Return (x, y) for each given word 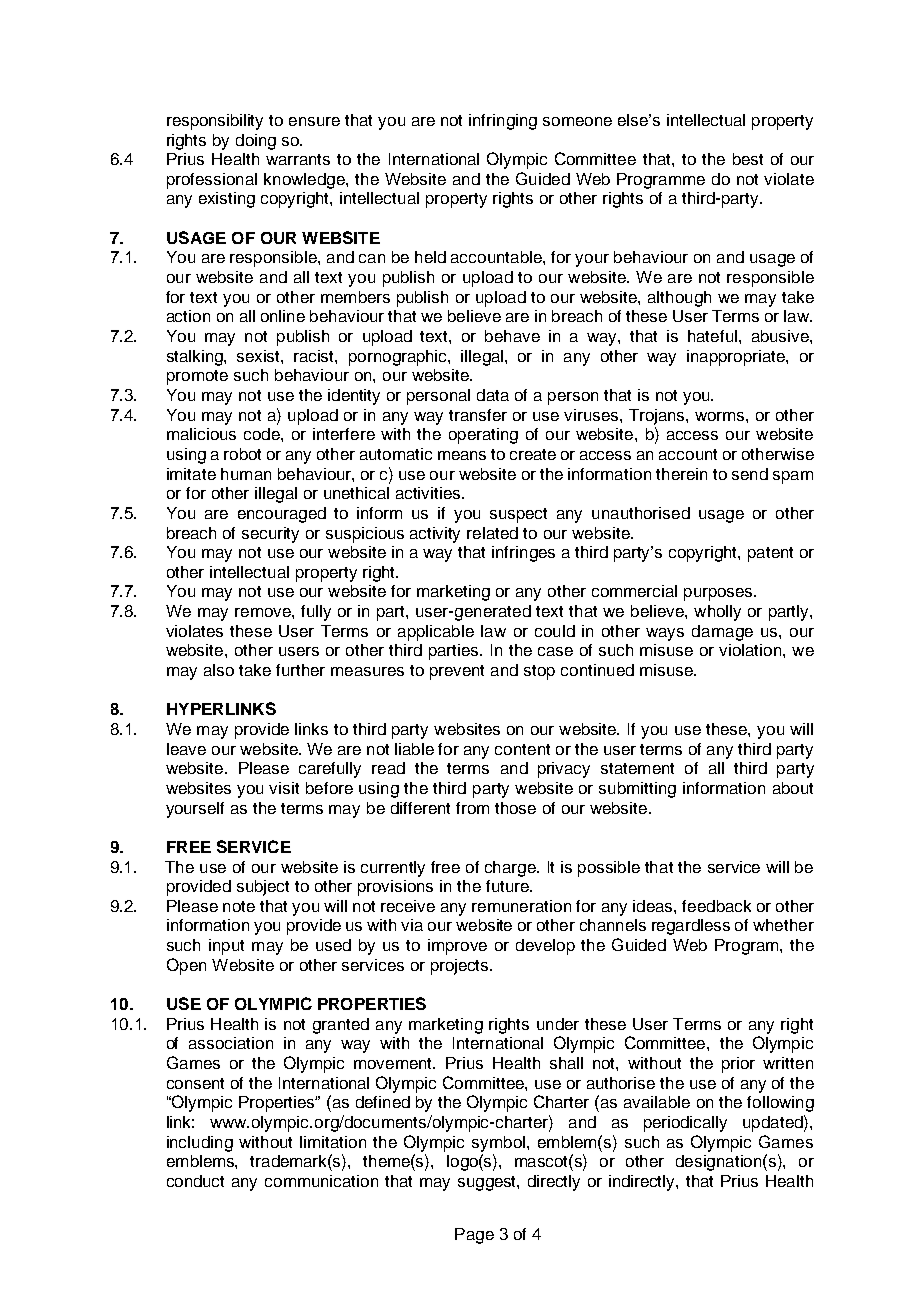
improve (457, 947)
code (263, 434)
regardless (691, 927)
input (226, 947)
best (748, 159)
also (219, 670)
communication (321, 1181)
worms (721, 416)
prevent (457, 672)
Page (474, 1236)
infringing (503, 122)
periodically (685, 1124)
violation (751, 650)
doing (256, 142)
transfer (478, 415)
